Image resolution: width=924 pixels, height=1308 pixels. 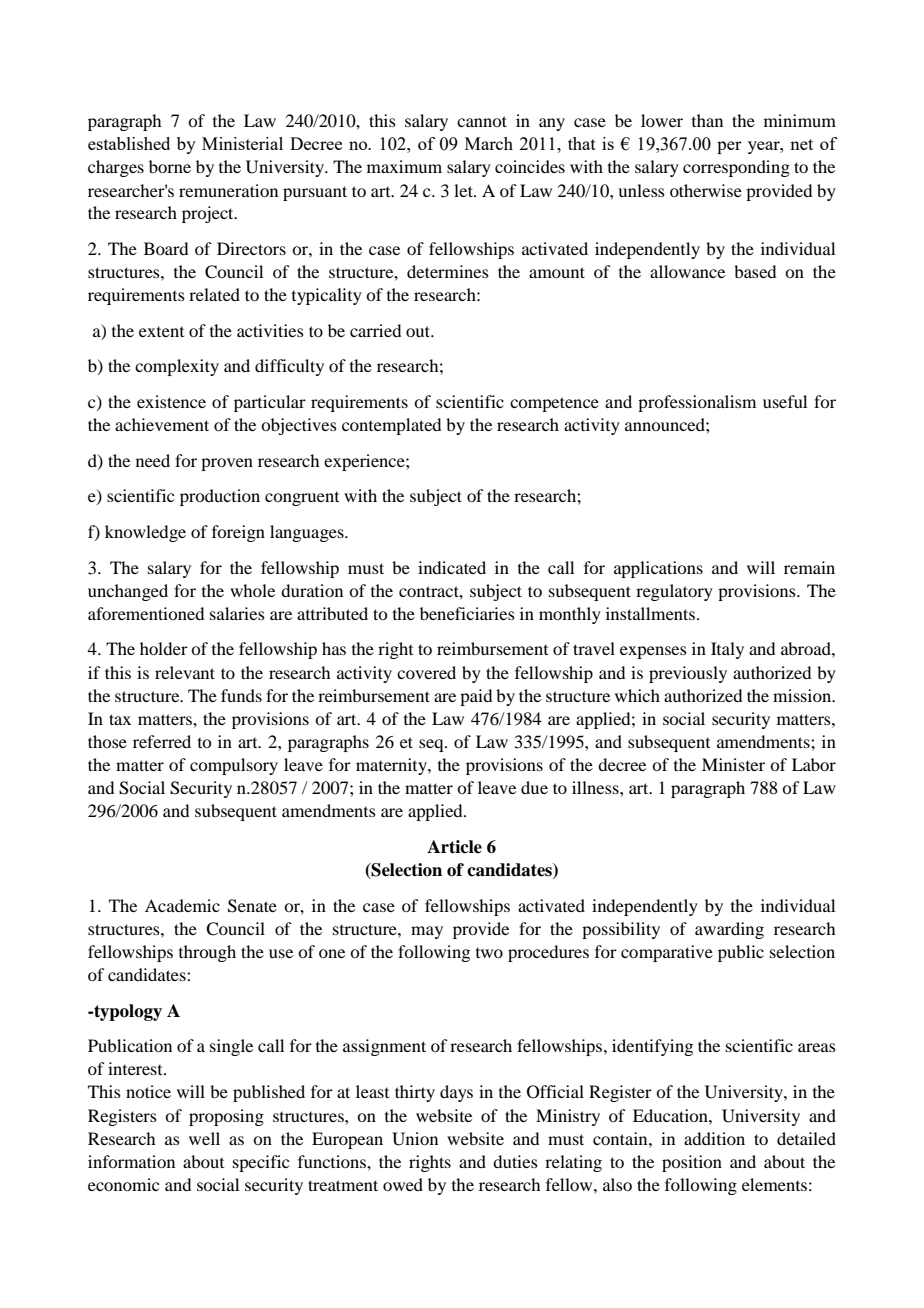 What do you see at coordinates (171, 401) in the screenshot?
I see `existence` at bounding box center [171, 401].
